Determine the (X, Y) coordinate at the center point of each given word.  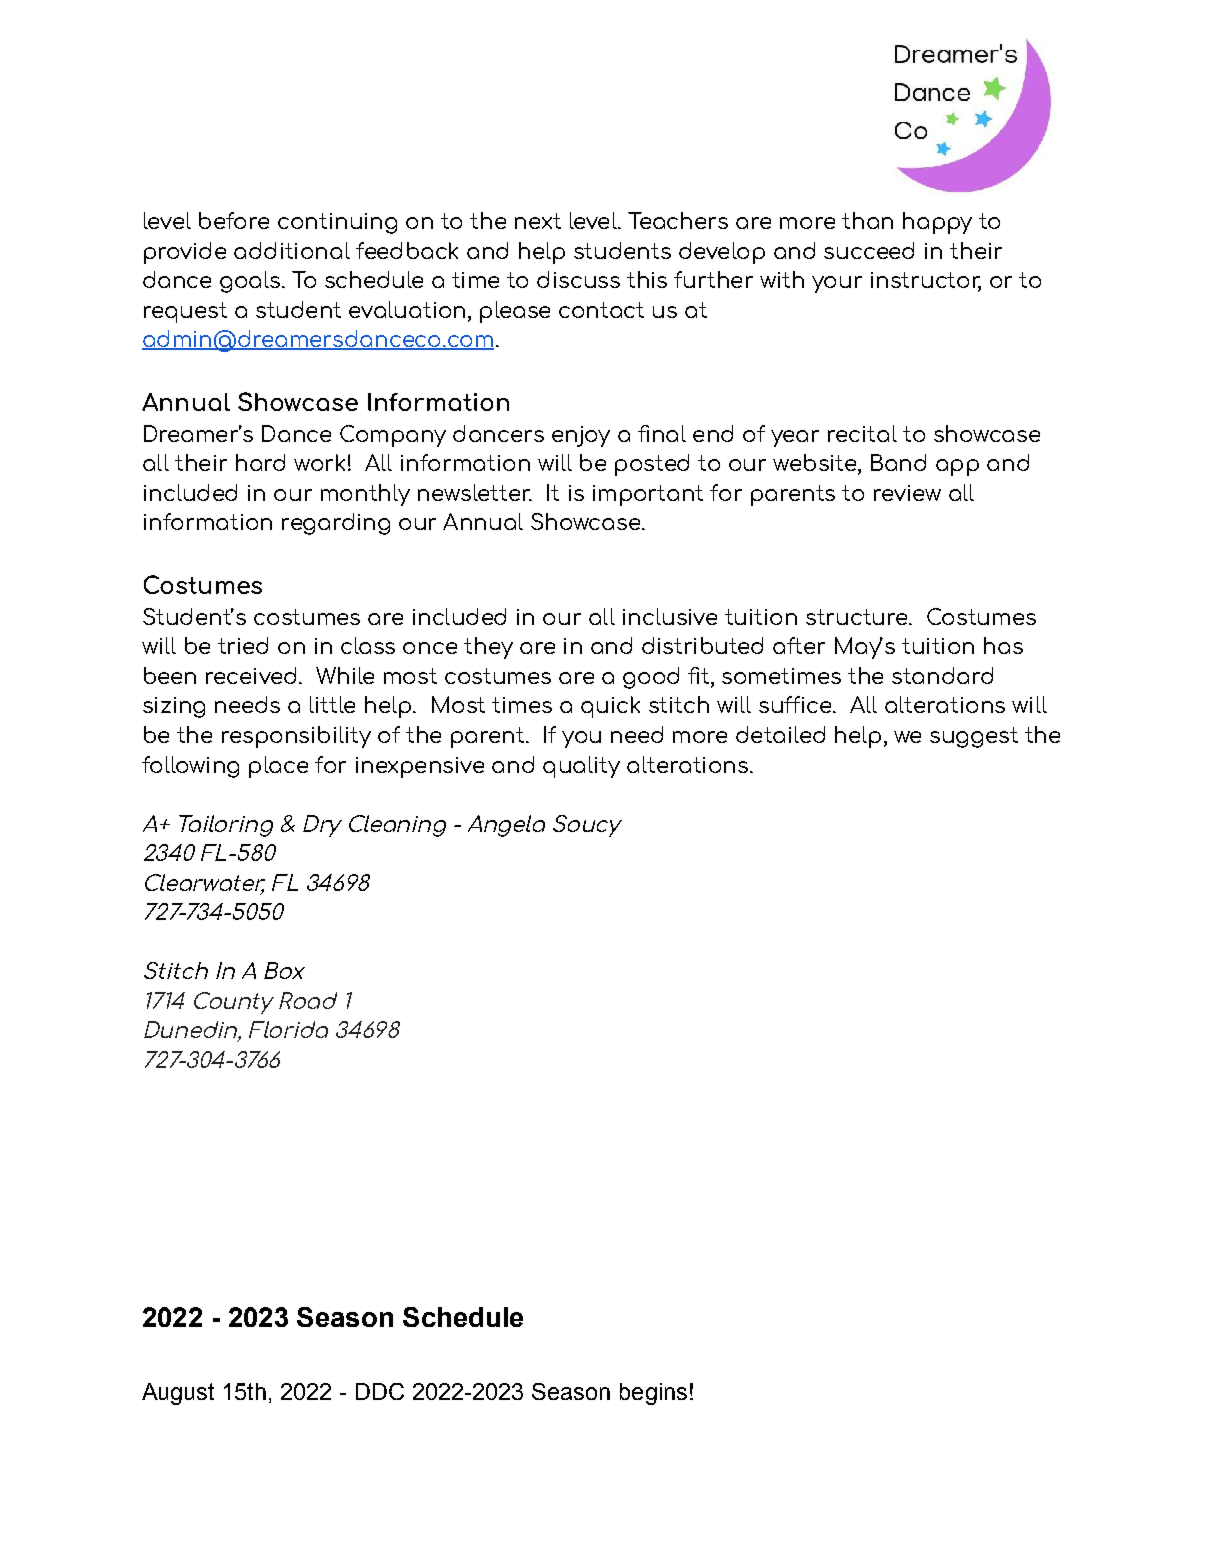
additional (292, 250)
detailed (780, 734)
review (907, 493)
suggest (974, 737)
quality (581, 767)
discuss (578, 279)
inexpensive (420, 767)
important (648, 495)
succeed (869, 250)
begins (653, 1394)
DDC (380, 1391)
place (278, 767)
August (178, 1394)
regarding (336, 524)
